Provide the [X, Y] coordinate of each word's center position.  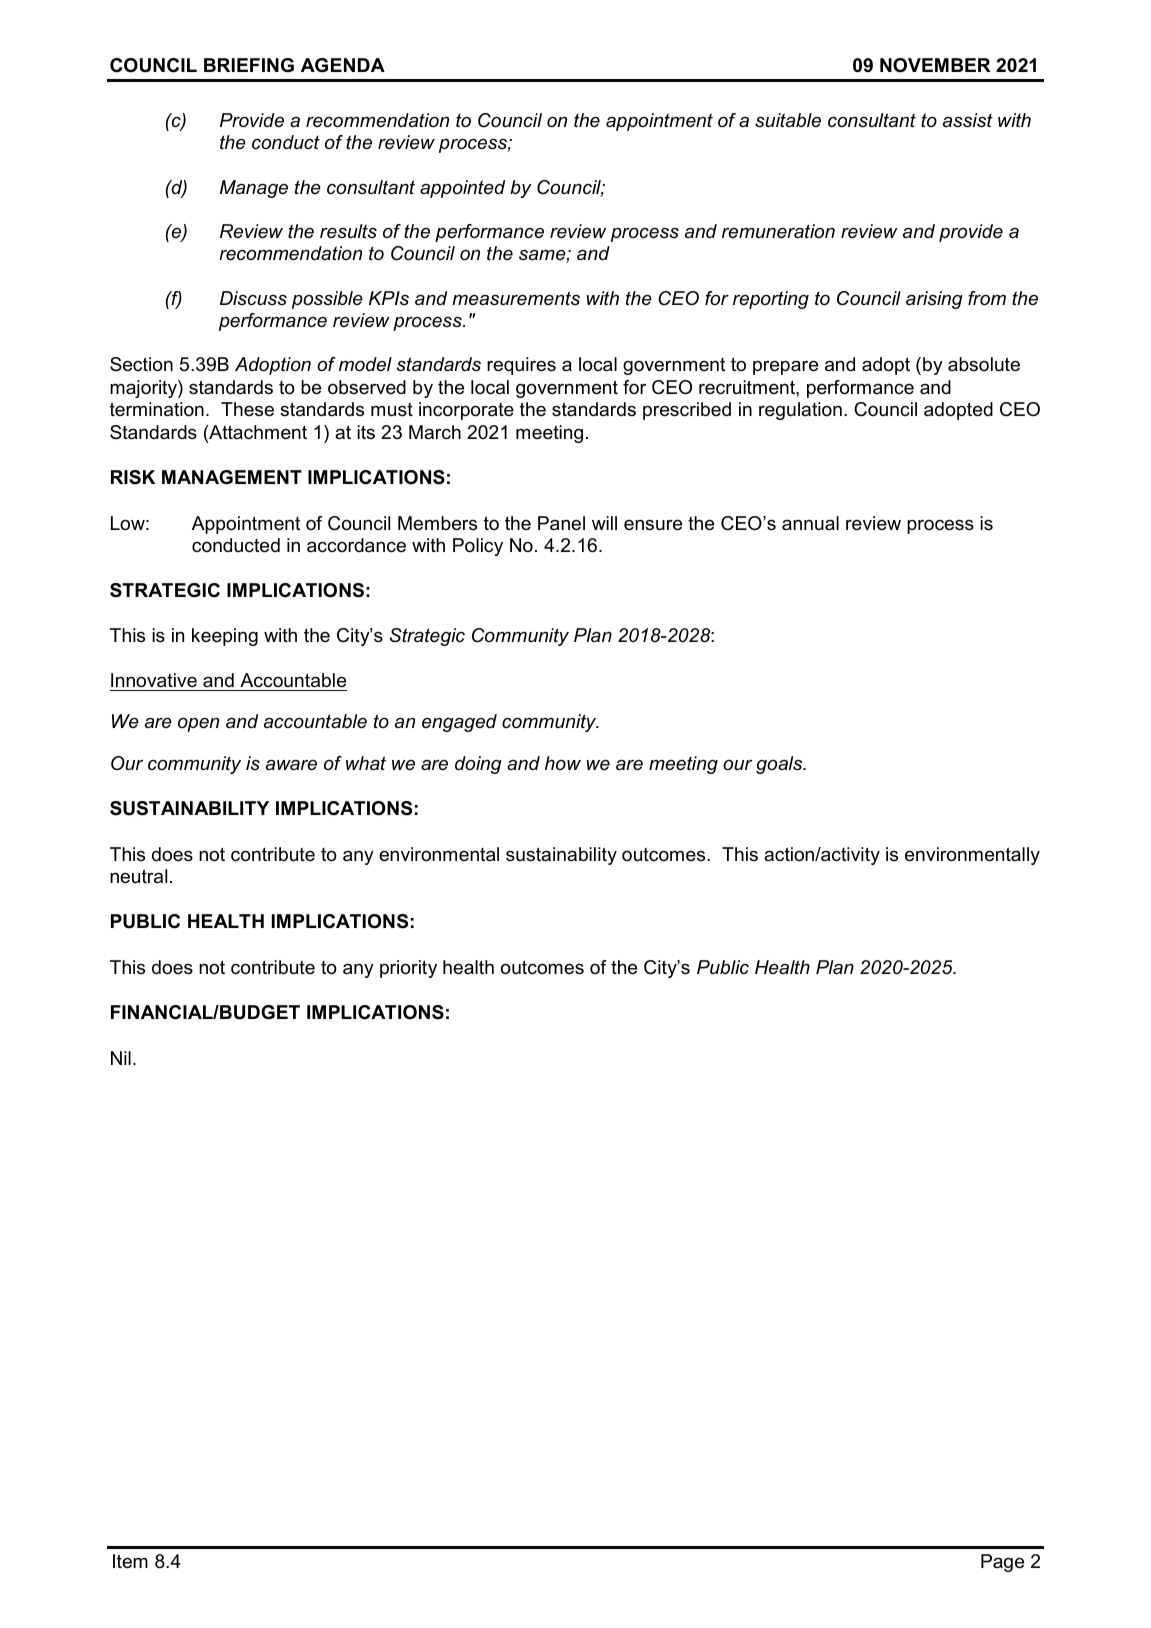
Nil [121, 1058]
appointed [462, 189]
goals [780, 765]
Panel [561, 523]
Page [1002, 1563]
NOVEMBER [935, 65]
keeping [225, 637]
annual [810, 523]
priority [408, 969]
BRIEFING [249, 65]
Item [130, 1561]
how [563, 763]
